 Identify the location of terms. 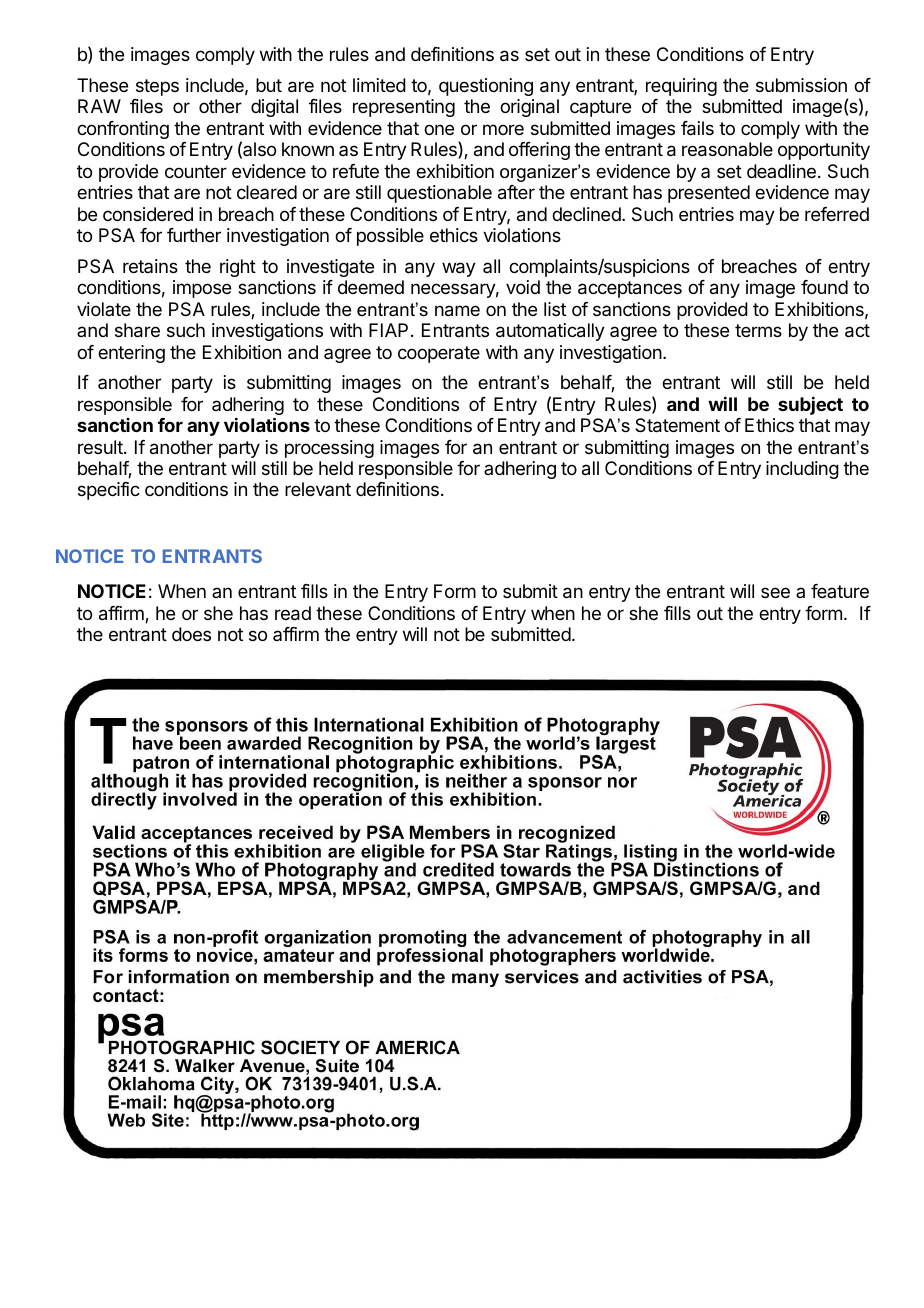
(758, 330).
